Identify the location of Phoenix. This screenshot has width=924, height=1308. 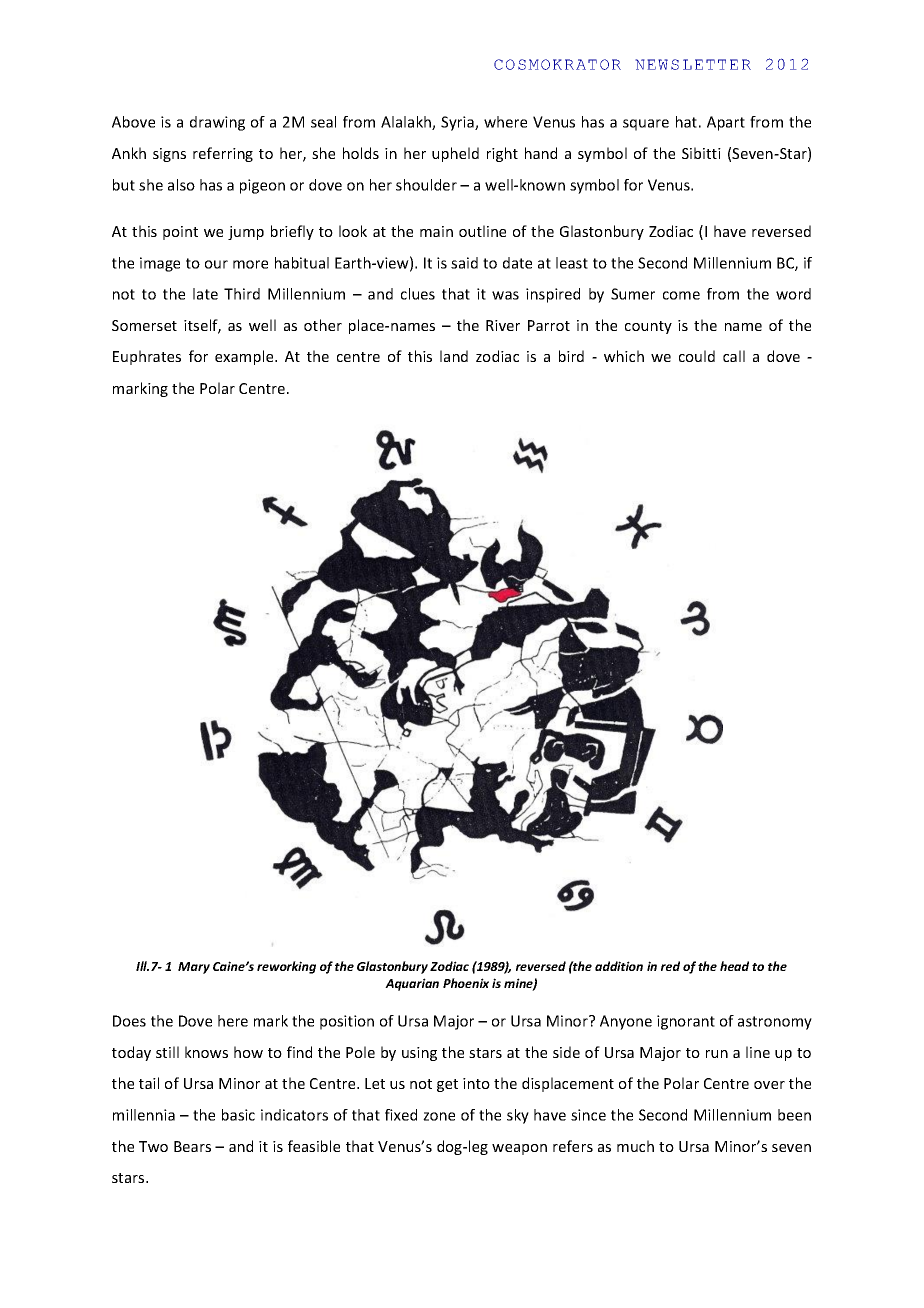
(466, 983).
